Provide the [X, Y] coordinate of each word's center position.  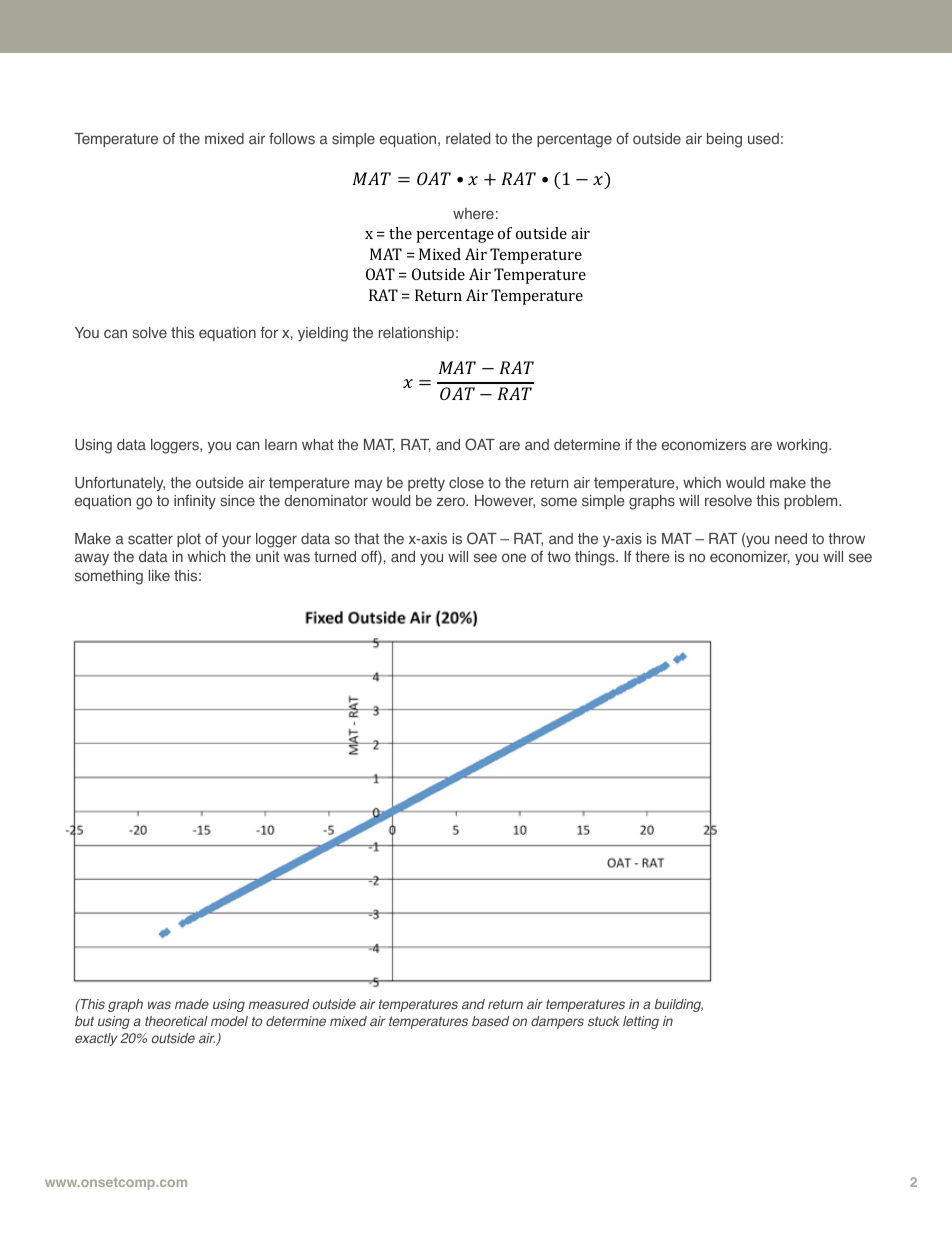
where [473, 214]
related [468, 139]
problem [812, 502]
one [514, 558]
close [466, 483]
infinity [195, 502]
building [678, 1005]
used [763, 139]
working [803, 446]
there [652, 557]
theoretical [176, 1021]
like [159, 575]
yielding [323, 334]
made [192, 1004]
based [490, 1021]
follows [292, 138]
